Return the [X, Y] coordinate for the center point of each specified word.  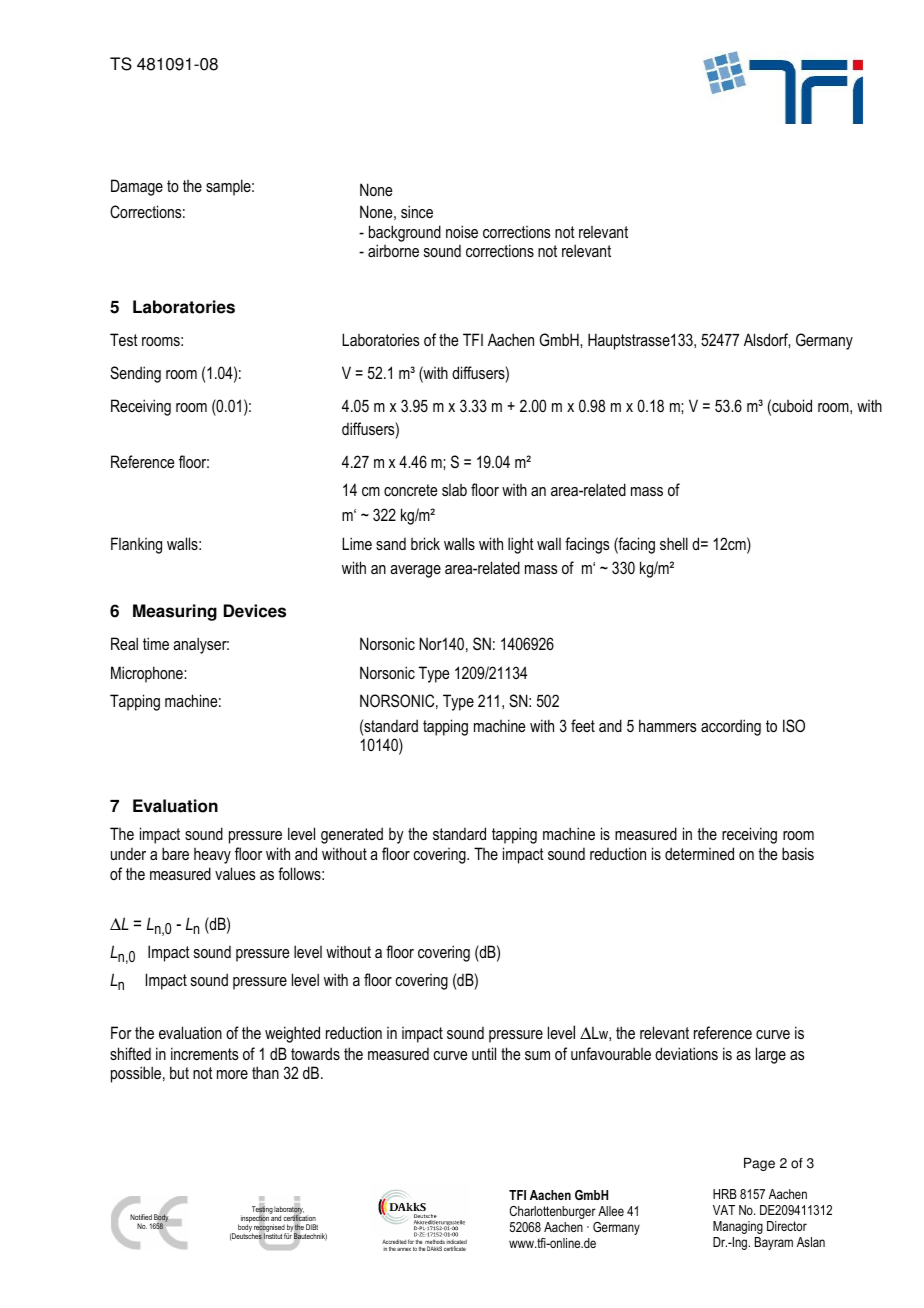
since [417, 211]
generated [352, 835]
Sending [135, 374]
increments [204, 1053]
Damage [137, 187]
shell [674, 543]
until [484, 1053]
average [415, 571]
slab [454, 490]
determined [699, 853]
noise [462, 231]
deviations [686, 1053]
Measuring [175, 612]
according [731, 727]
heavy [212, 856]
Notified [141, 1217]
